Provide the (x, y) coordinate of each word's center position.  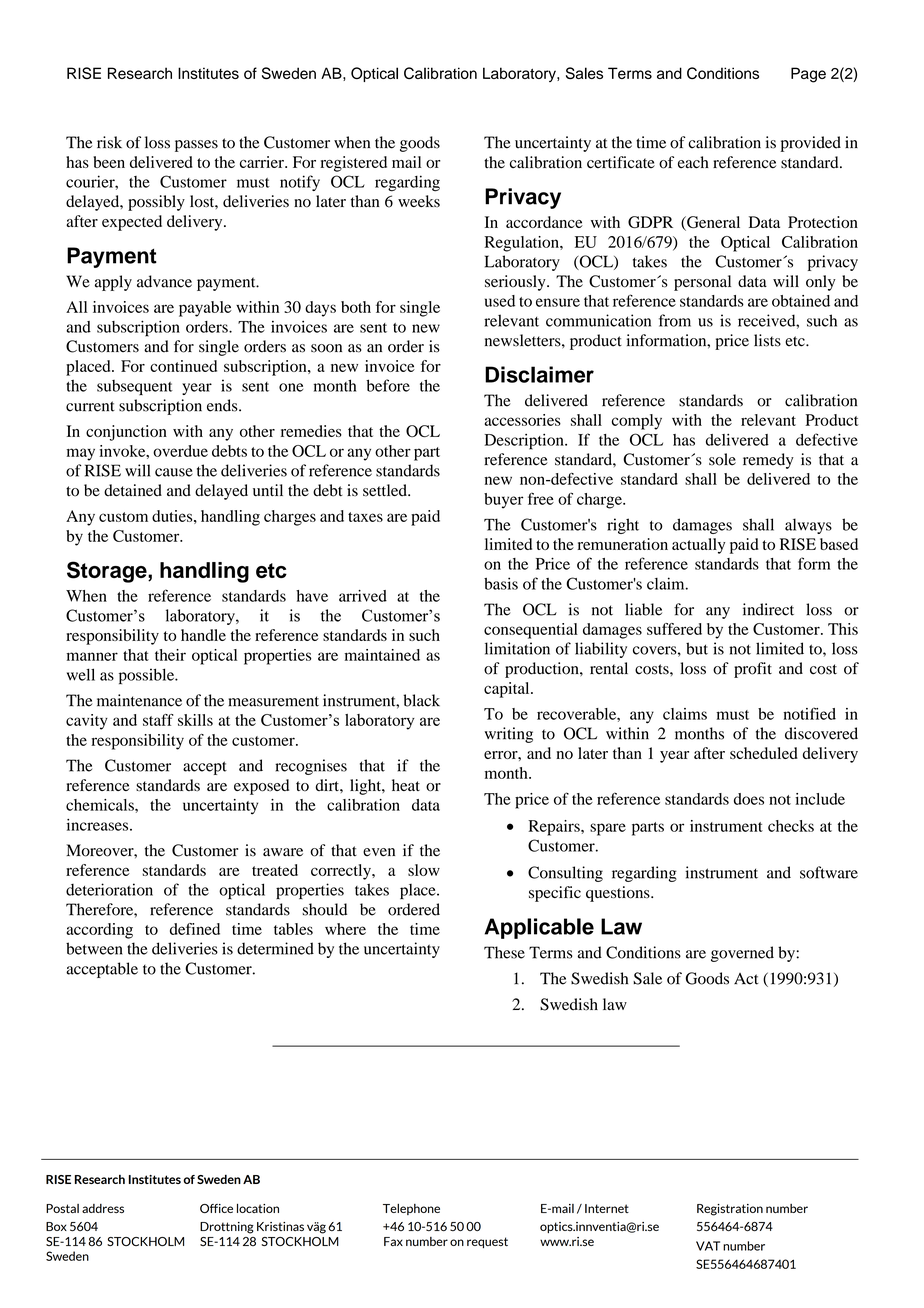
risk (109, 142)
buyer (503, 501)
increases (99, 825)
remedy (768, 461)
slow (424, 870)
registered (353, 164)
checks (791, 826)
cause (174, 472)
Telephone (411, 1209)
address (103, 1208)
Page (808, 75)
